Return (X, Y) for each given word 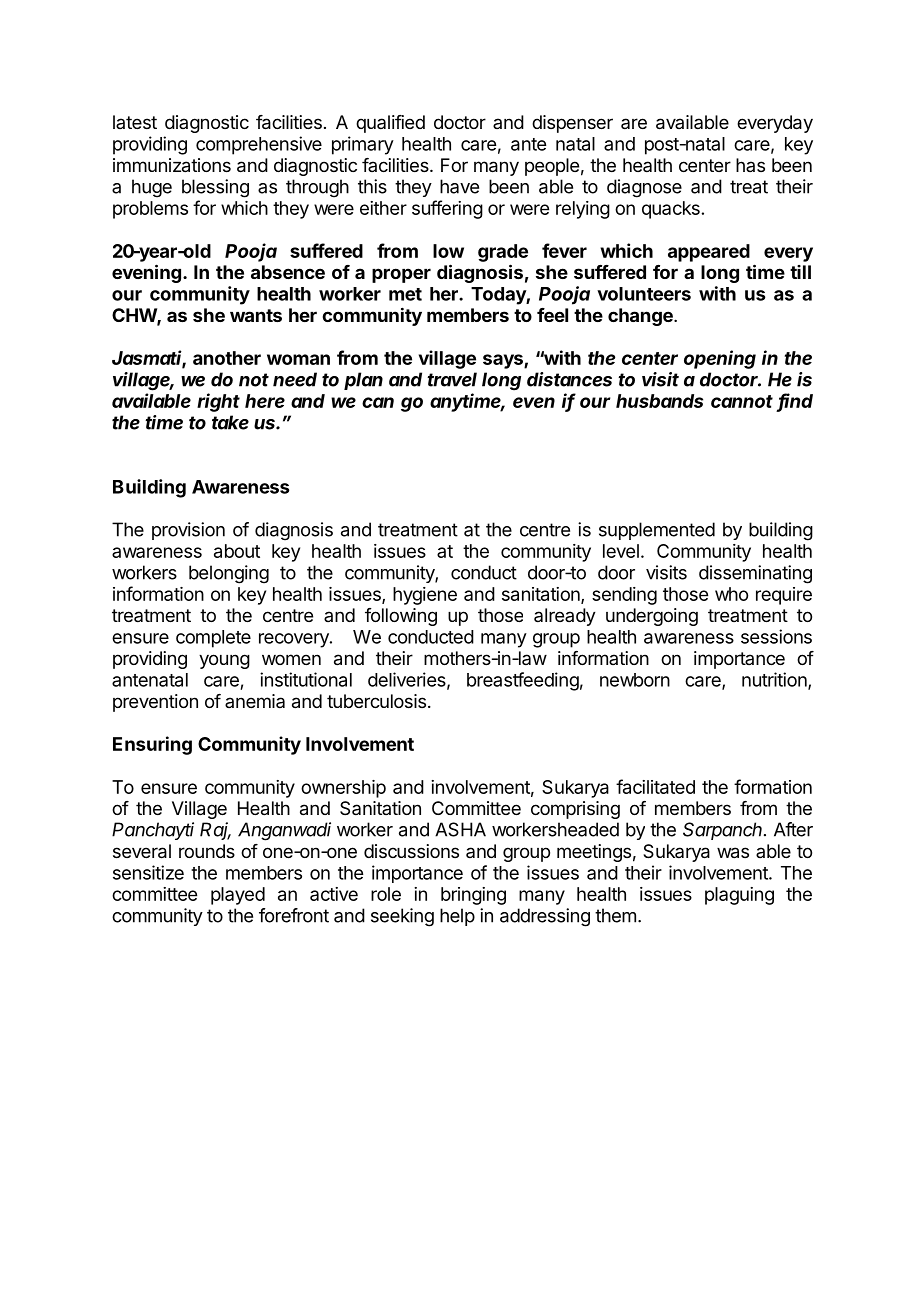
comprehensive (259, 145)
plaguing (739, 896)
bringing (473, 896)
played (238, 896)
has (750, 165)
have (459, 186)
